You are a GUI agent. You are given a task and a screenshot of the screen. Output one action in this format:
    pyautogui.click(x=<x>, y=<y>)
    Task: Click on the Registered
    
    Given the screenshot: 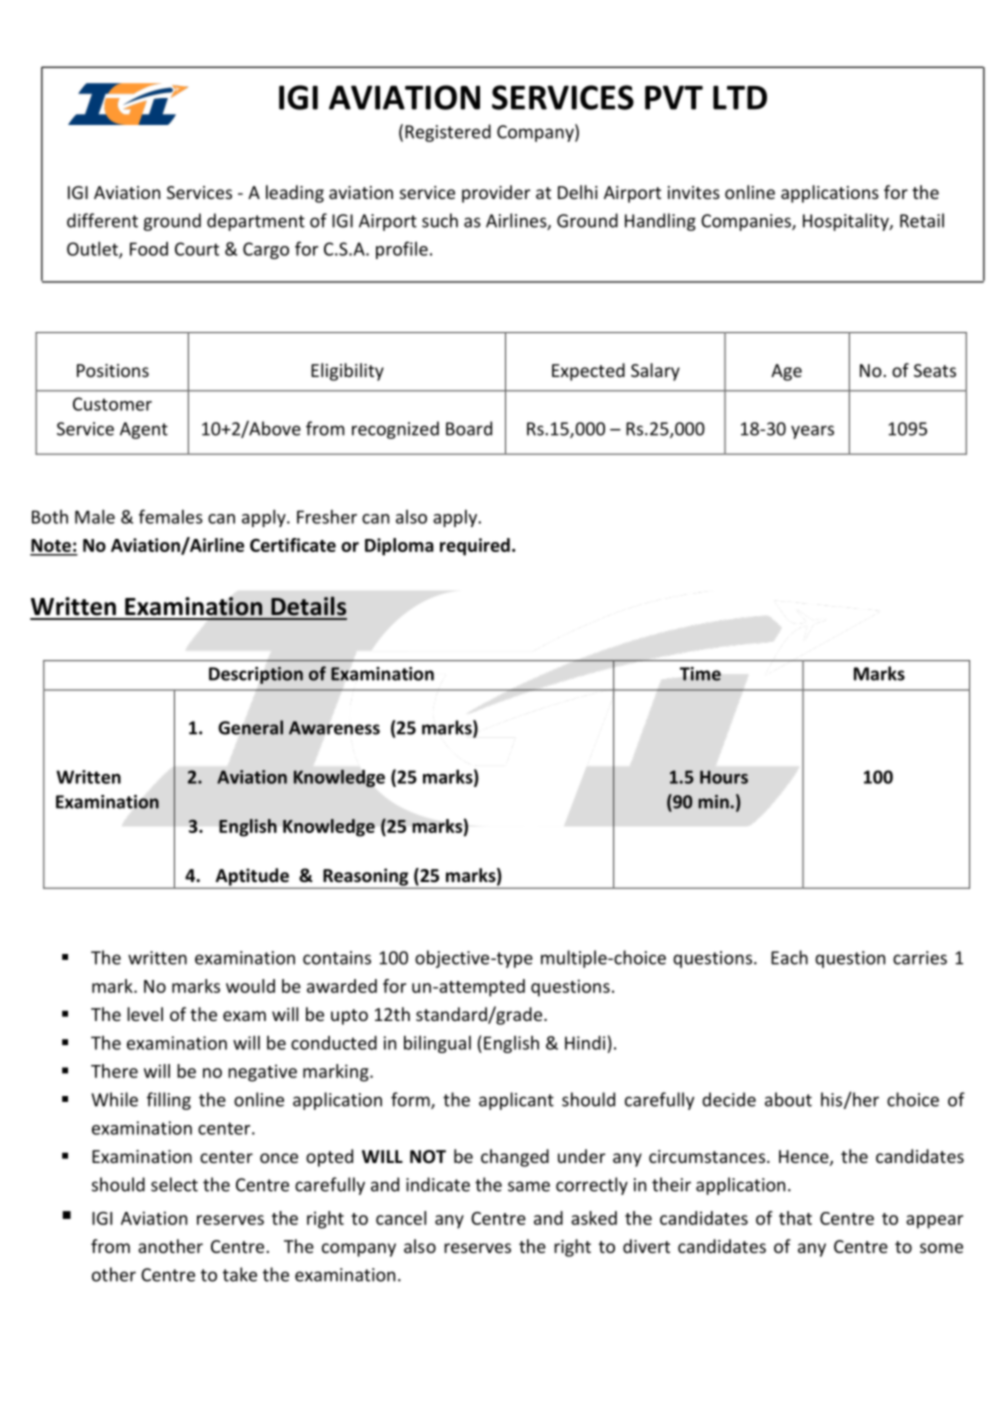 What is the action you would take?
    pyautogui.click(x=448, y=133)
